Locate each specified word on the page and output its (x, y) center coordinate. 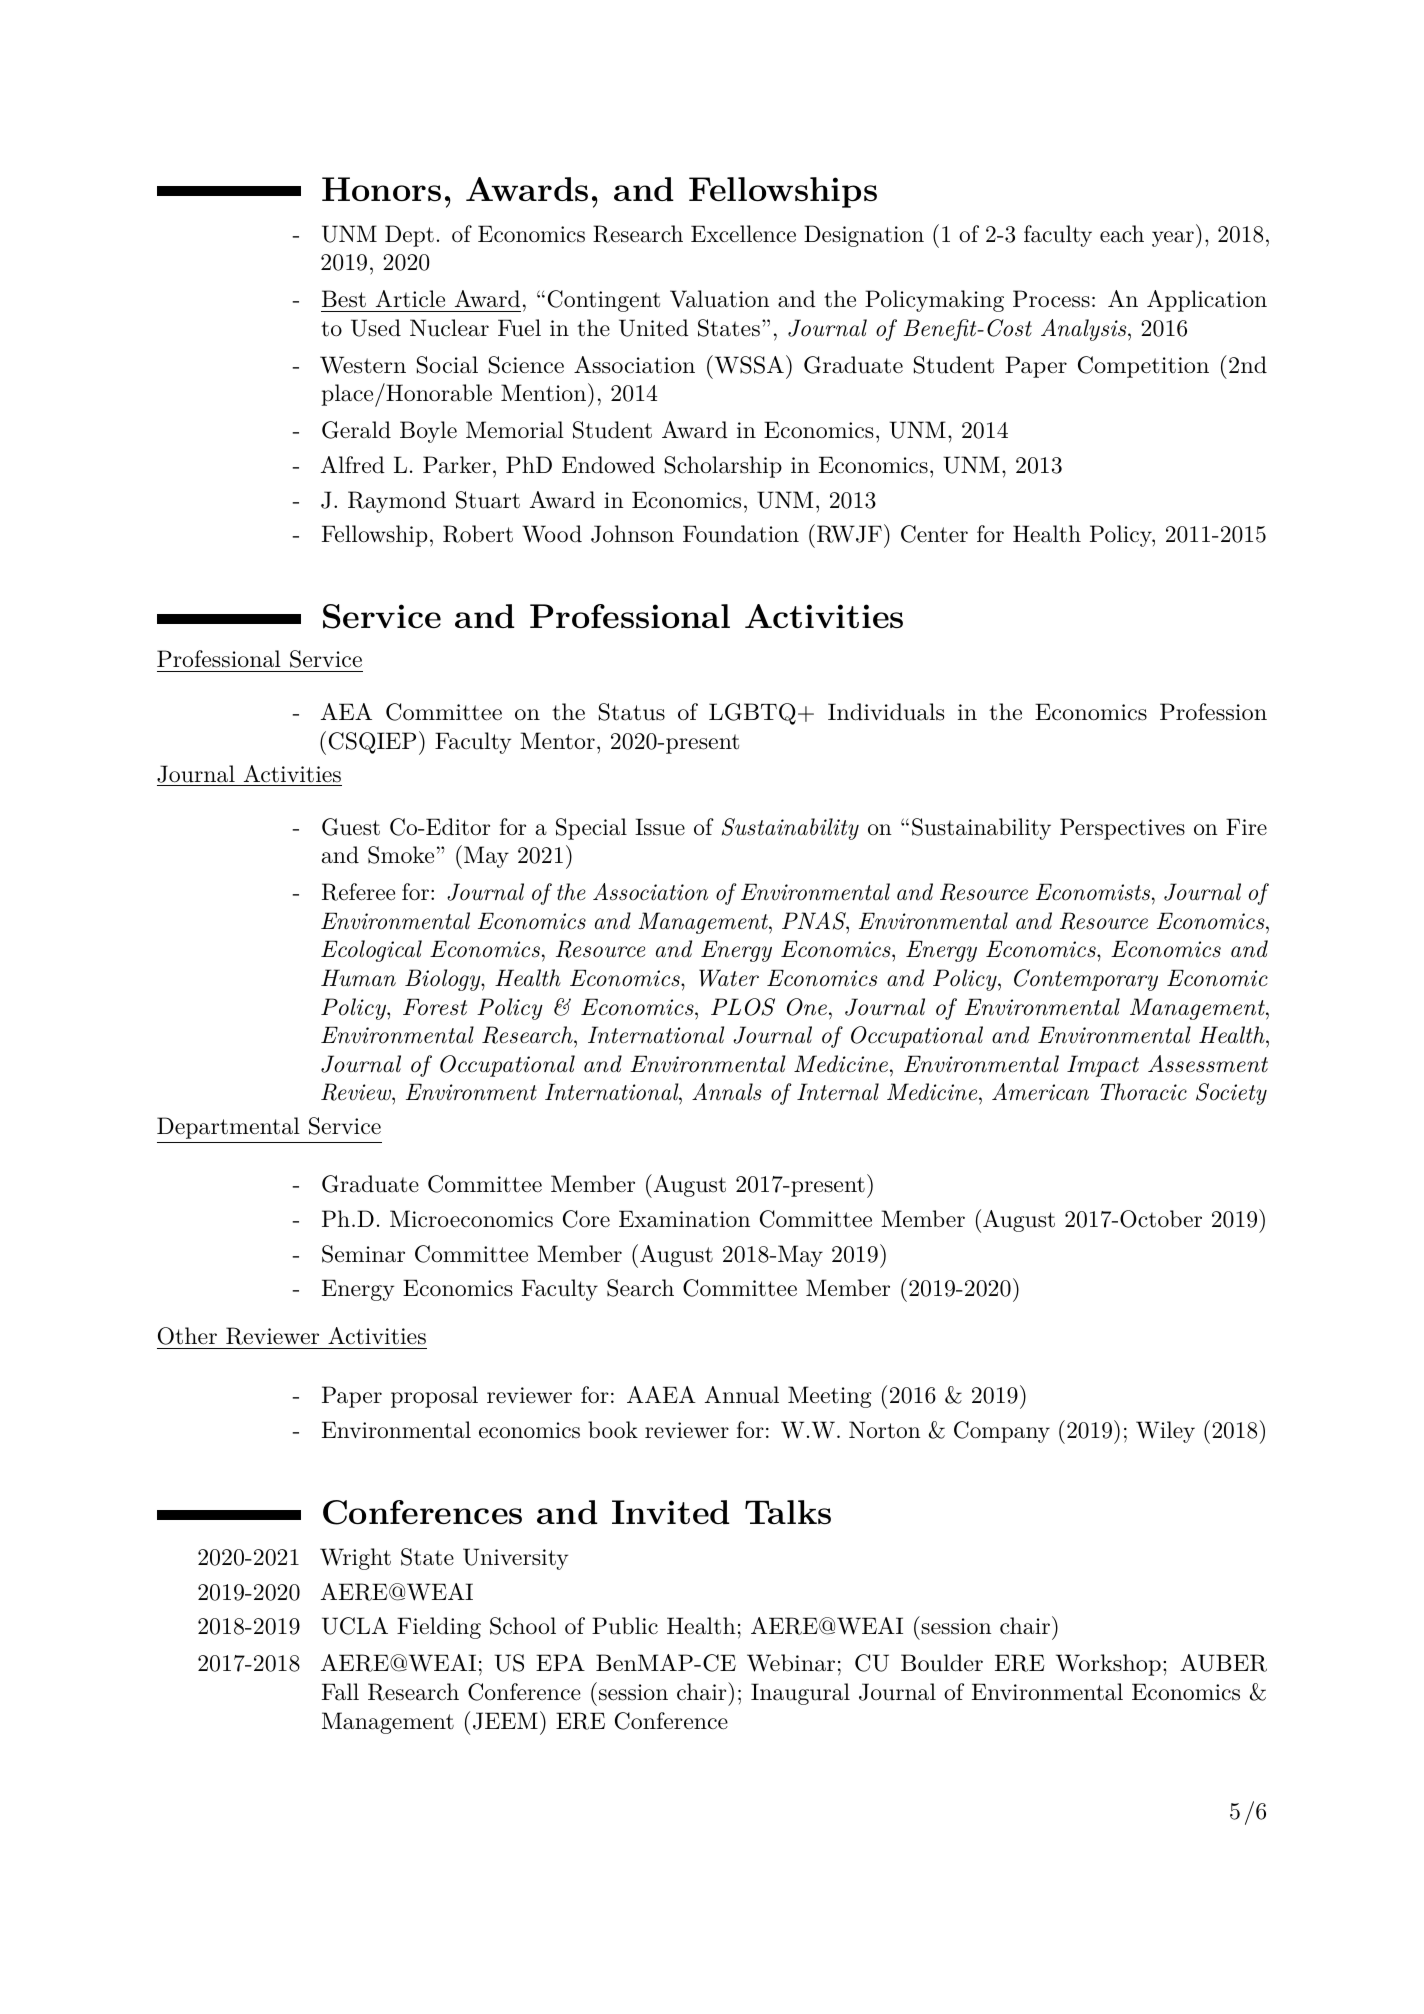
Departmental (228, 1128)
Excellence (743, 234)
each (1122, 234)
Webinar (791, 1663)
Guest (351, 827)
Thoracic (1143, 1092)
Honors (381, 189)
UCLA (355, 1626)
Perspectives (1122, 829)
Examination (684, 1219)
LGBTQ (752, 714)
